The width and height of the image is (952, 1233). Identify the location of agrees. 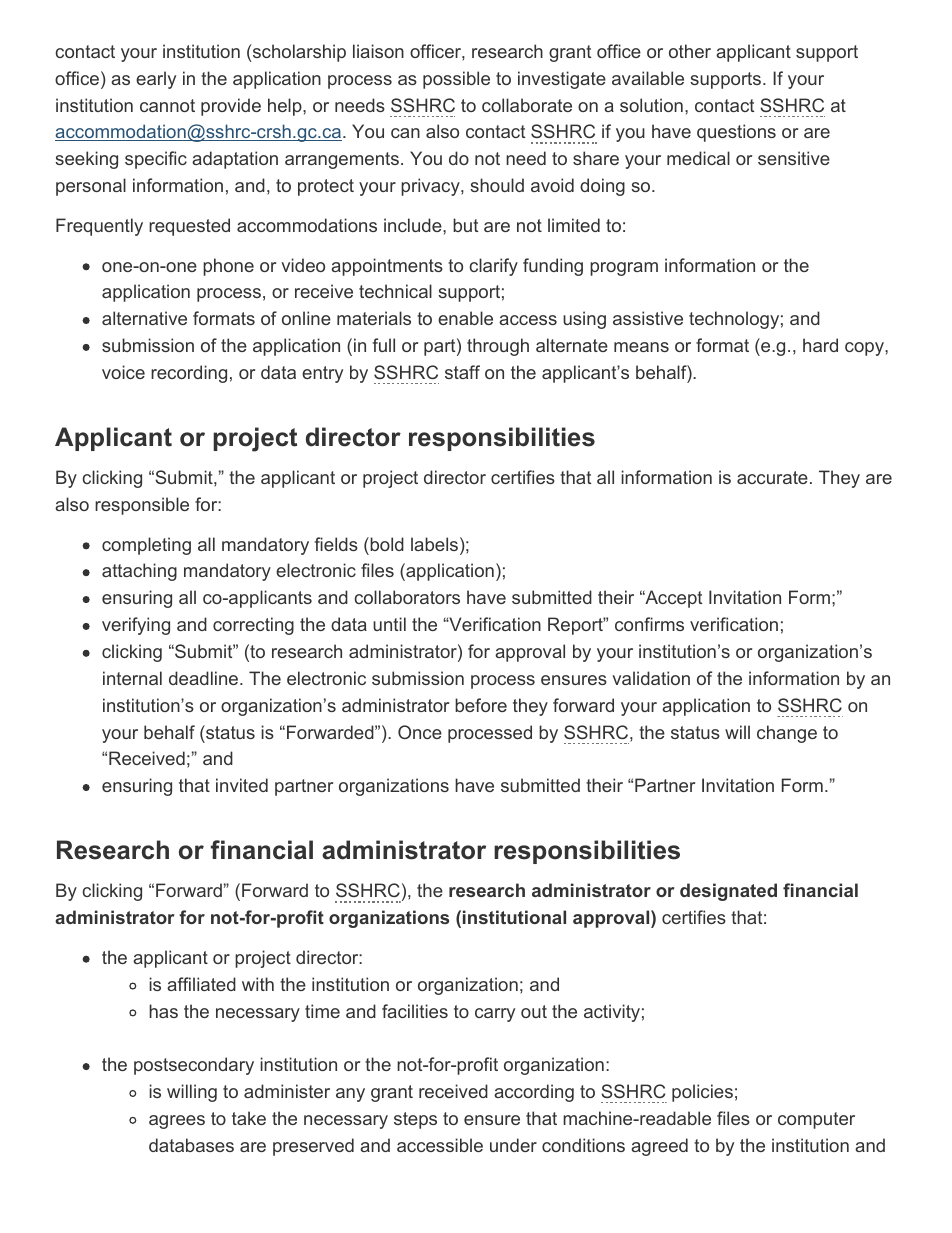
(177, 1122).
